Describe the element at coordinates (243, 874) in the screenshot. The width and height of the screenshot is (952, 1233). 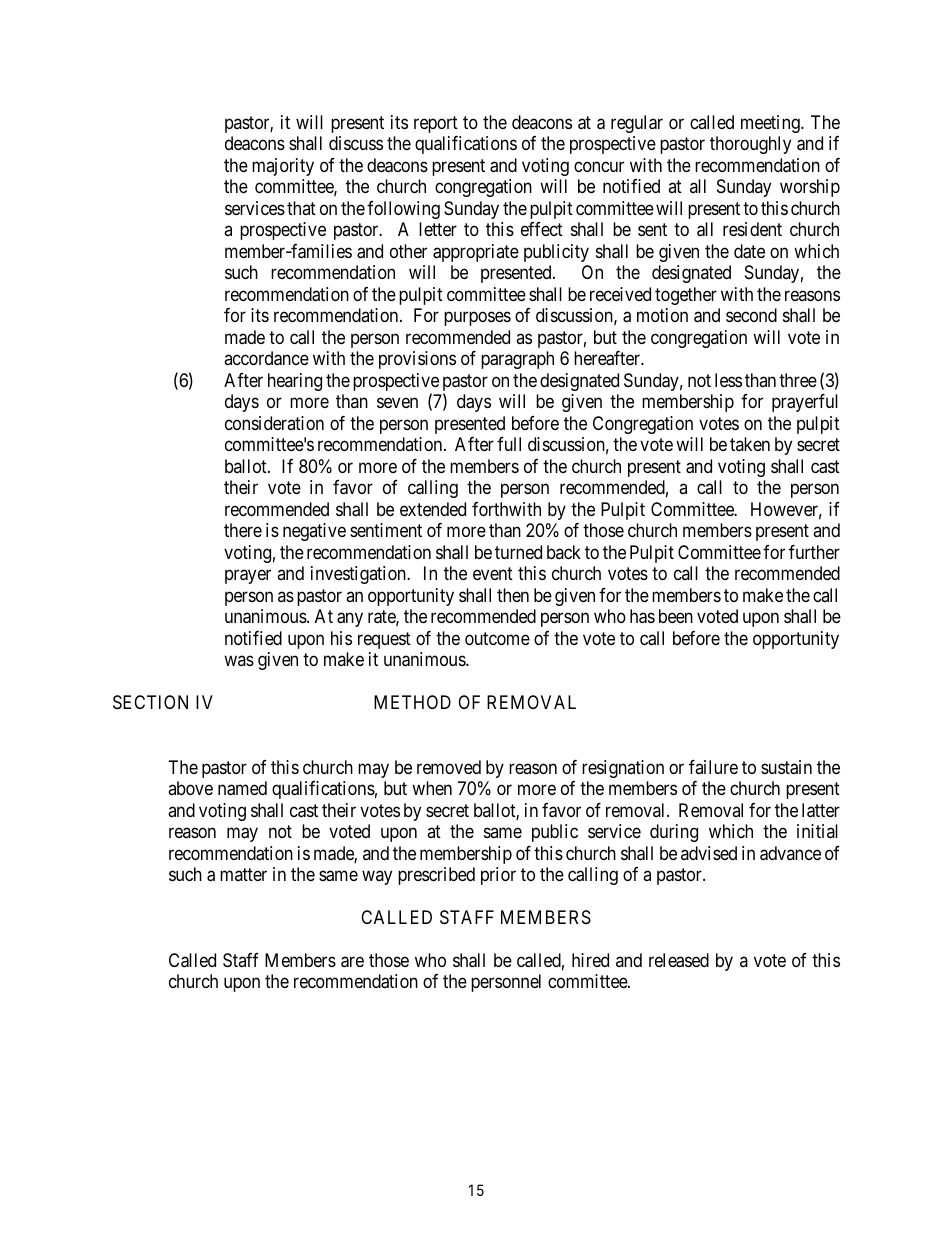
I see `matter` at that location.
